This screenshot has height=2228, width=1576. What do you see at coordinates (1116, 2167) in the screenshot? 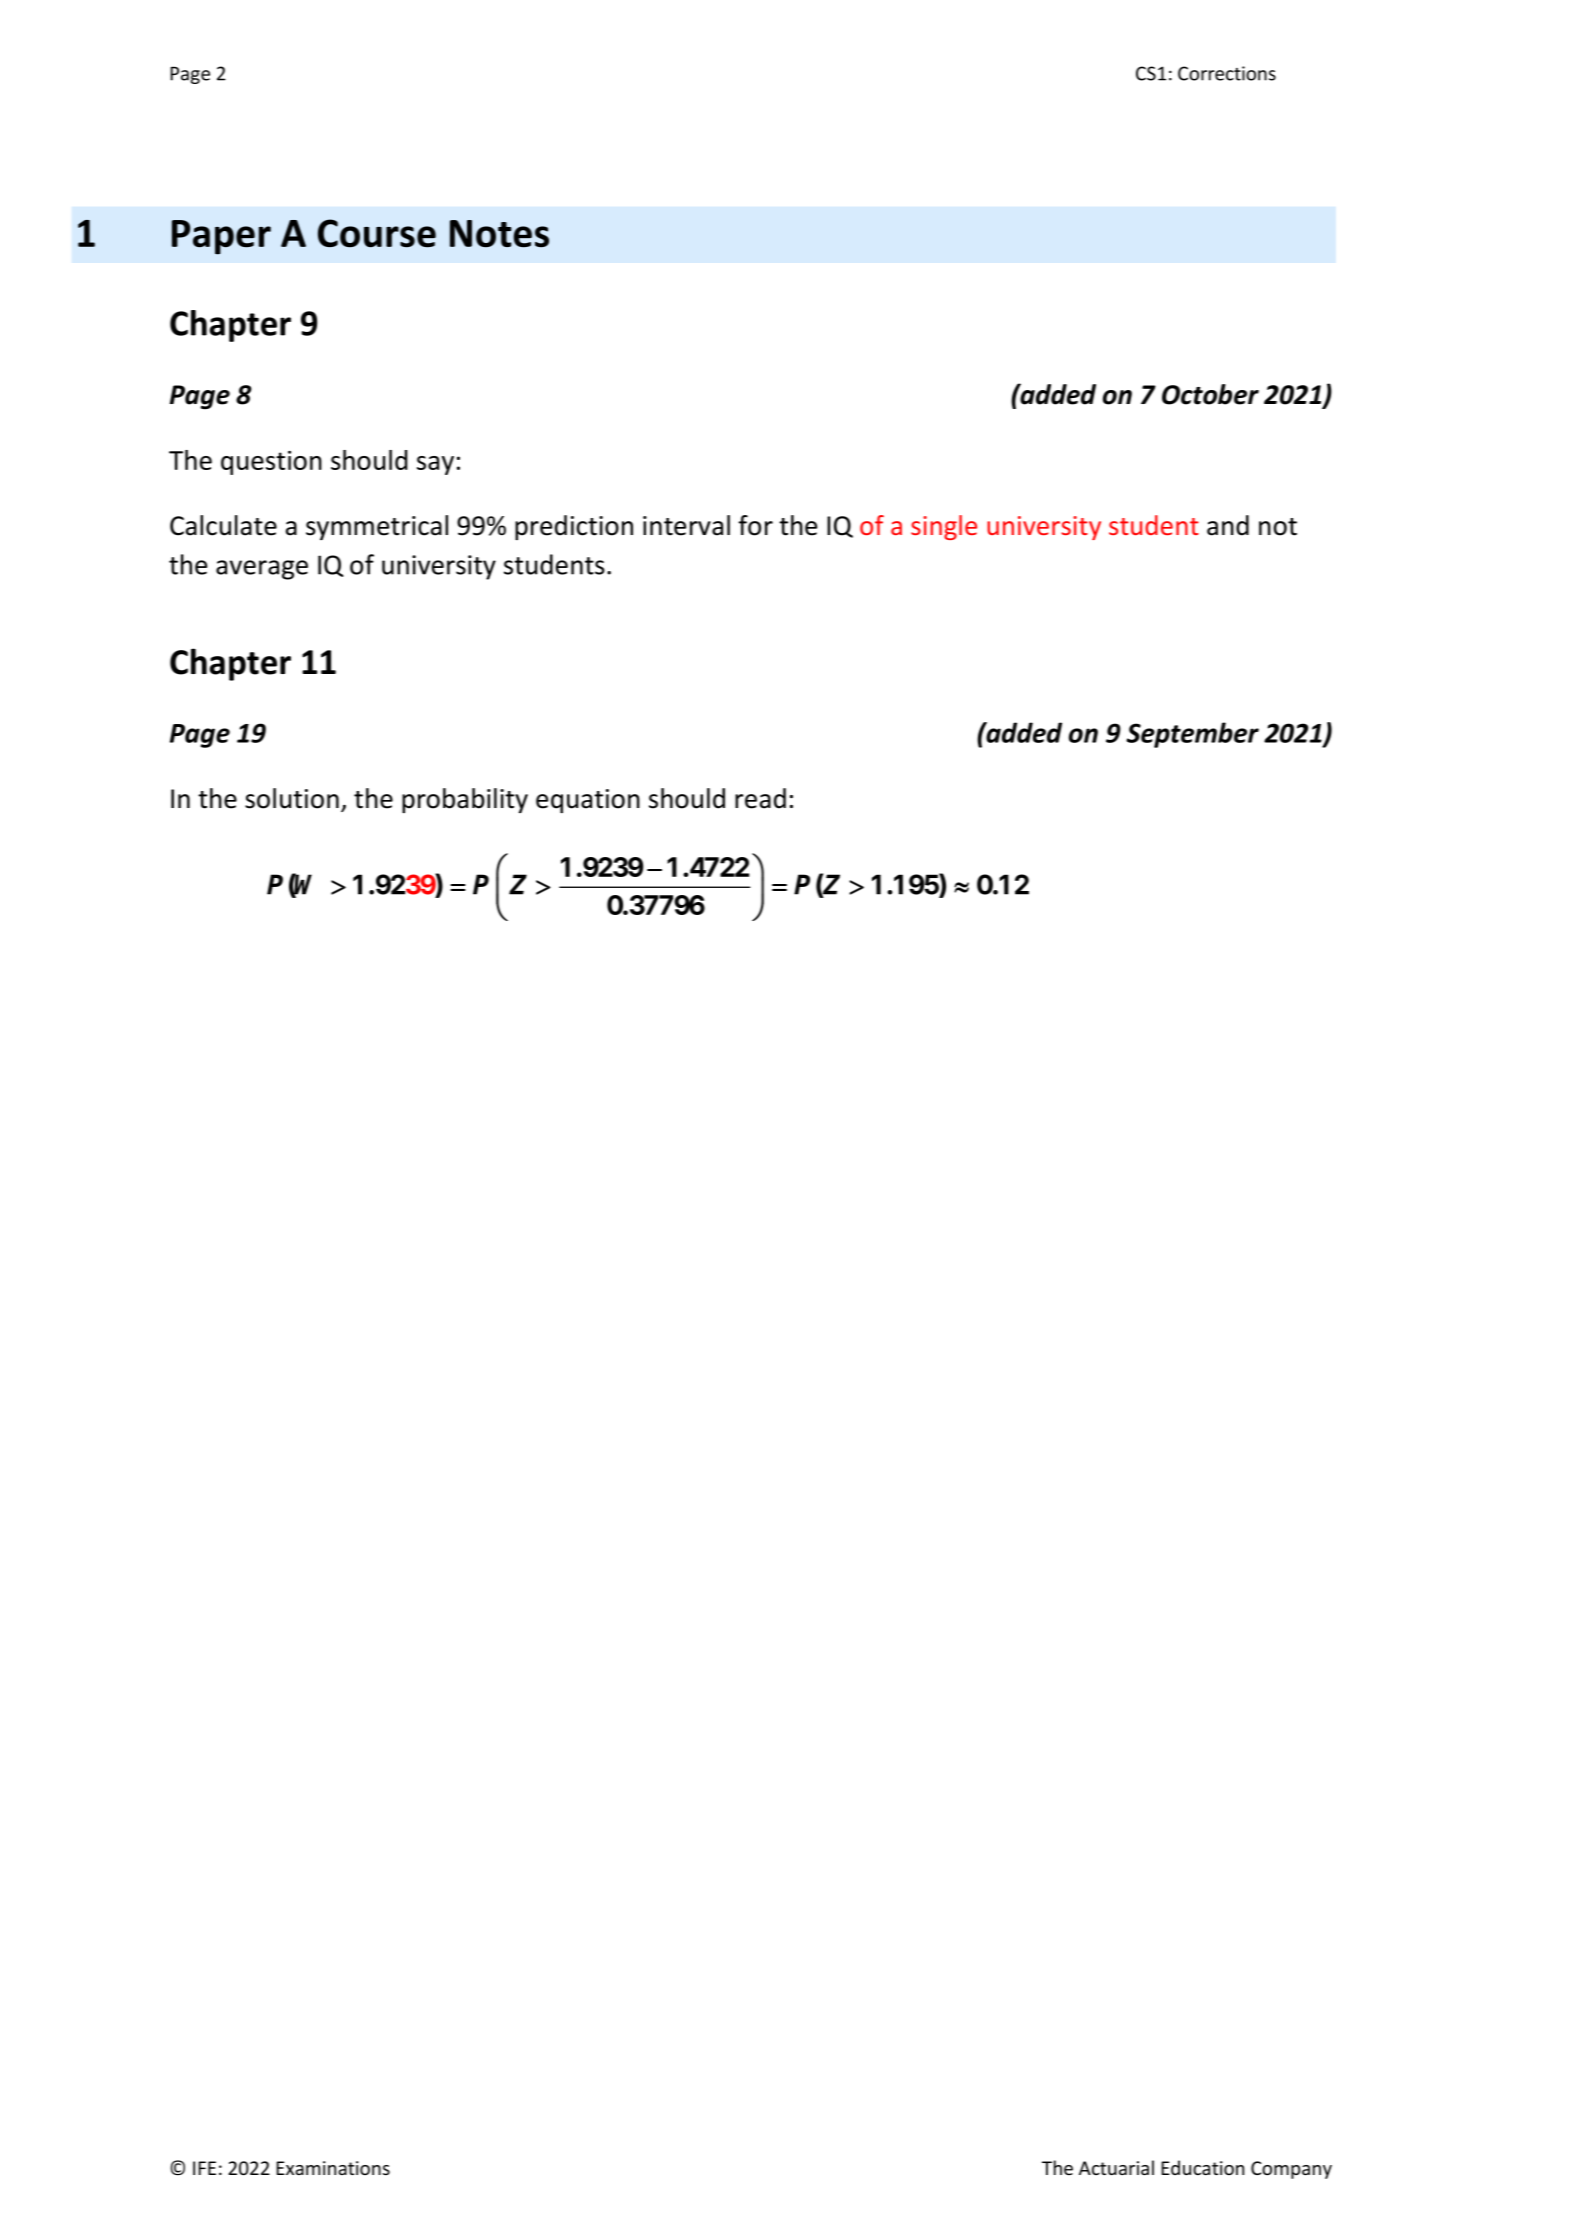
I see `Actuarial` at bounding box center [1116, 2167].
